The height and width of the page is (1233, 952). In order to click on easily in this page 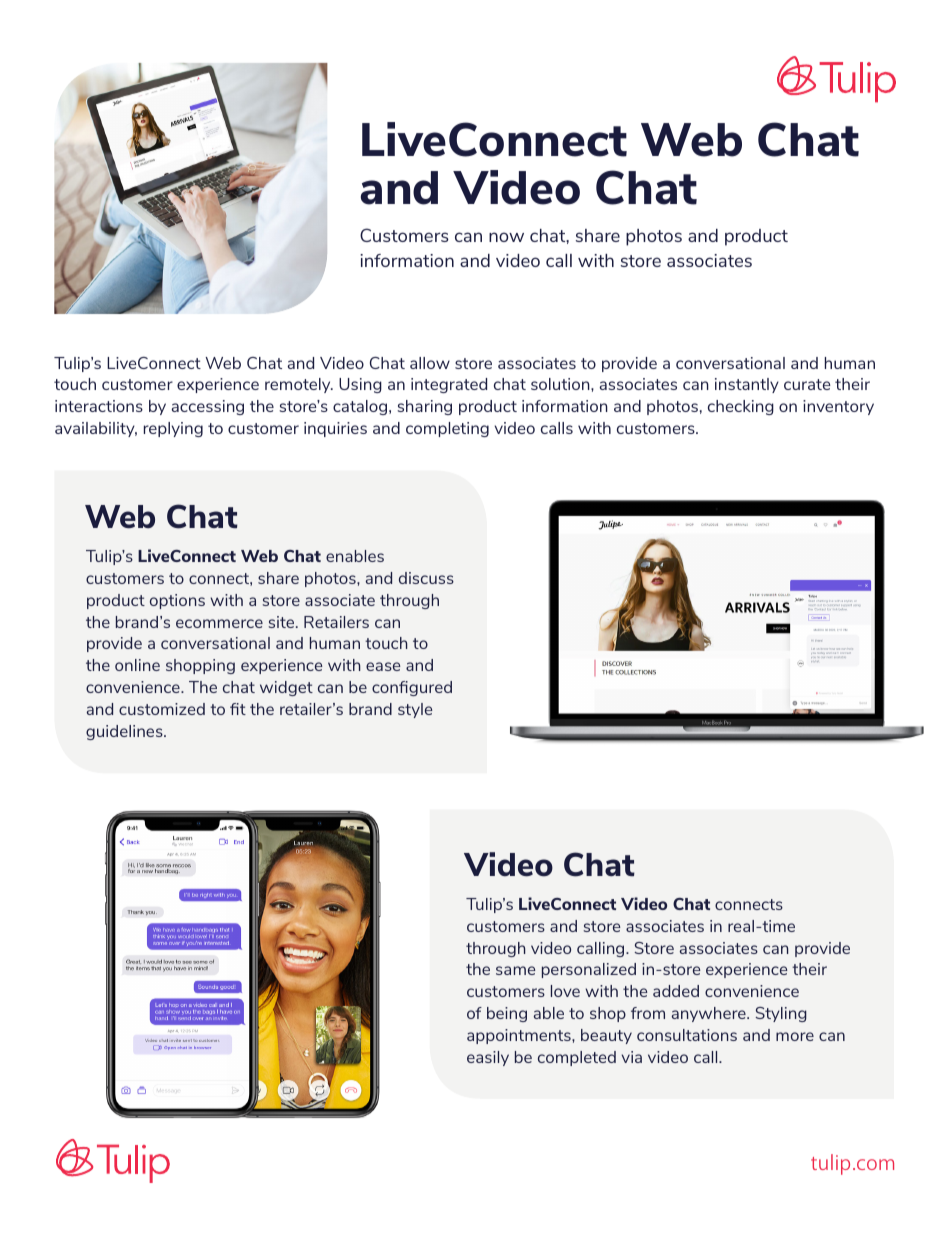, I will do `click(488, 1058)`.
